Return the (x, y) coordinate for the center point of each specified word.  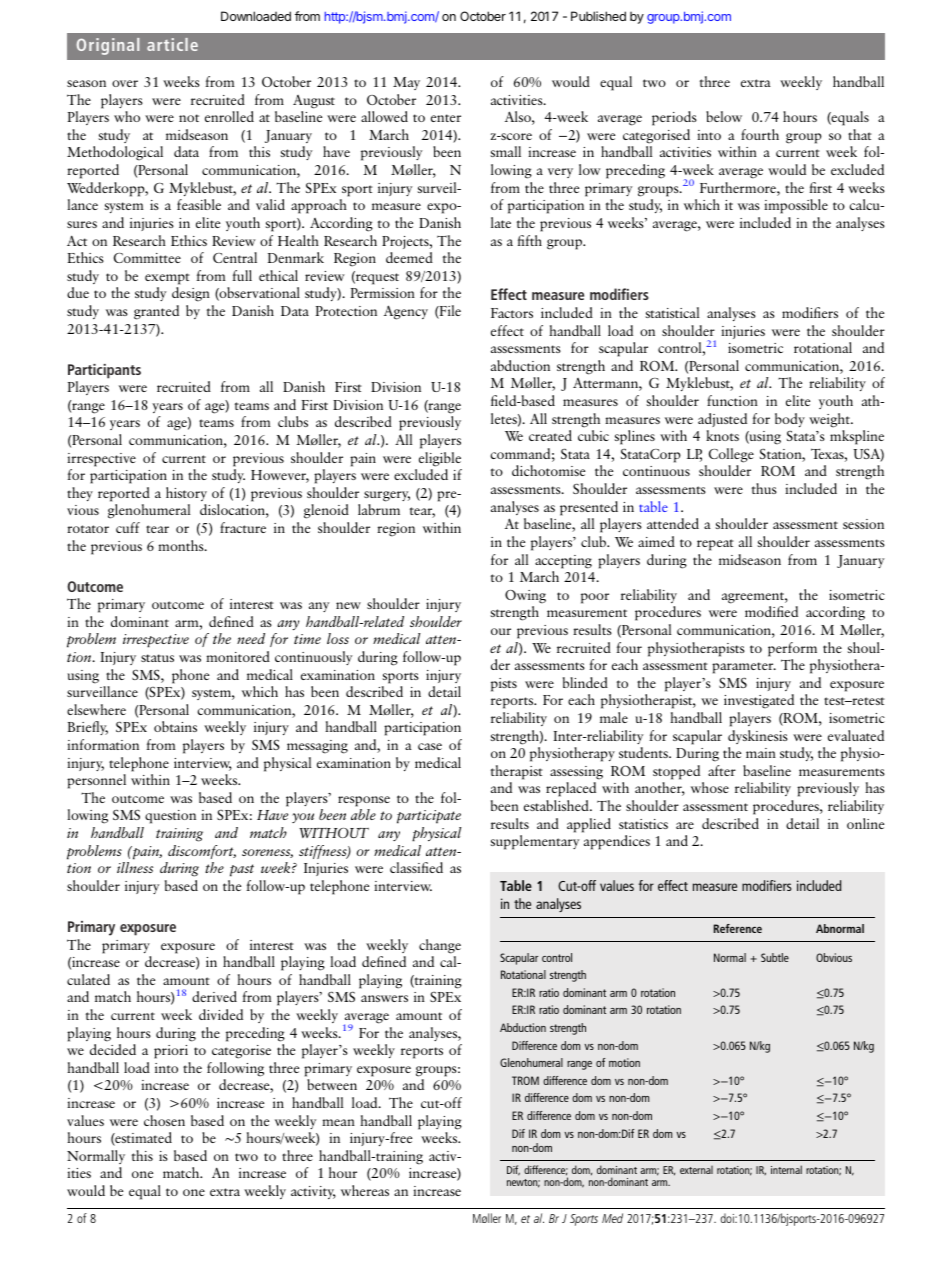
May (406, 83)
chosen (164, 1120)
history (186, 494)
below (724, 116)
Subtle (775, 957)
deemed (409, 257)
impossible (796, 206)
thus (764, 488)
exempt (167, 279)
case (430, 746)
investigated (759, 701)
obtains (175, 726)
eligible (440, 459)
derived (214, 996)
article (172, 44)
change (440, 946)
